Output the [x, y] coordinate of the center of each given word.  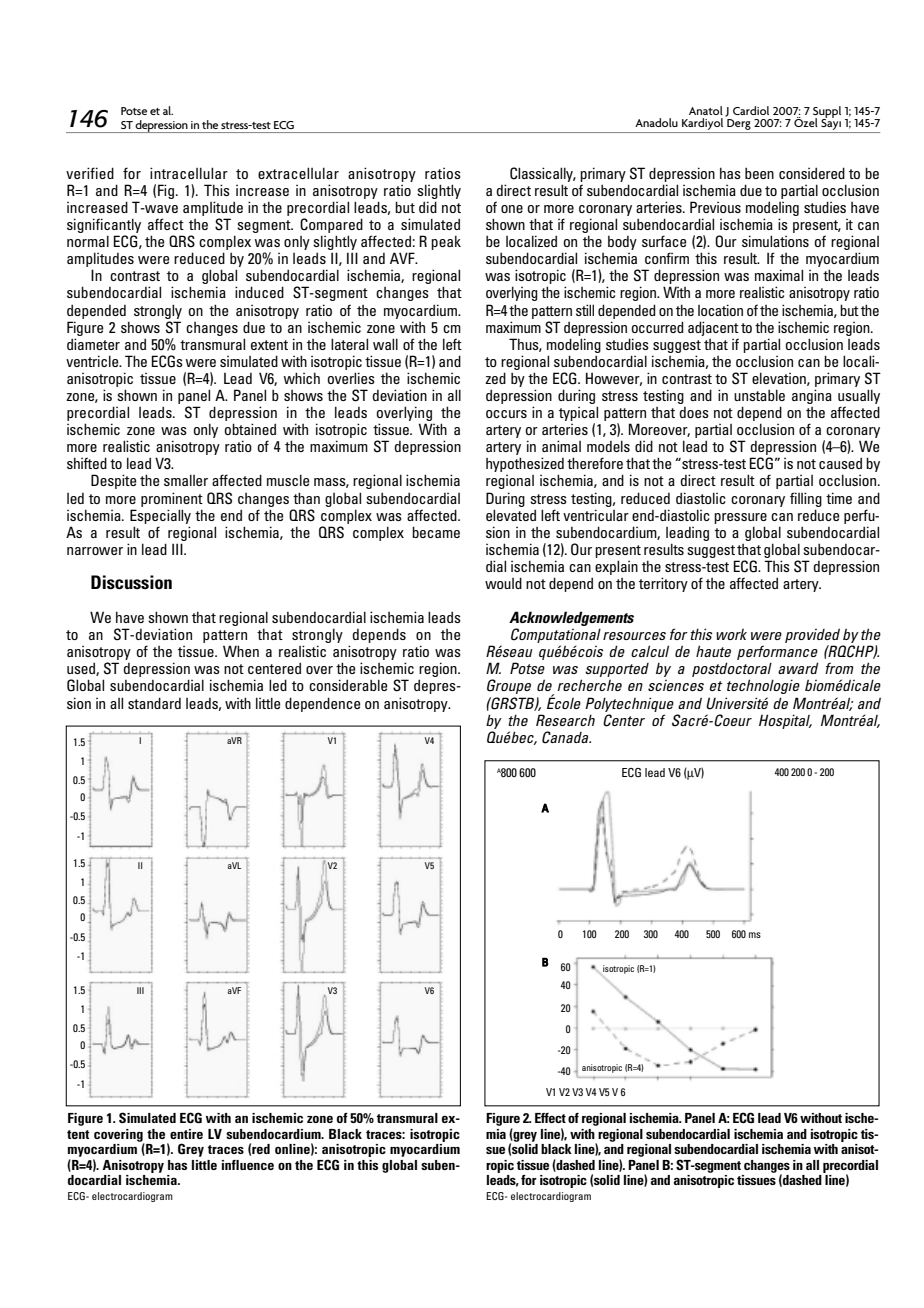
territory [663, 584]
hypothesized [525, 466]
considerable [348, 685]
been [759, 173]
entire [186, 1134]
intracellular [189, 173]
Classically [543, 174]
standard [154, 703]
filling [806, 499]
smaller [186, 480]
